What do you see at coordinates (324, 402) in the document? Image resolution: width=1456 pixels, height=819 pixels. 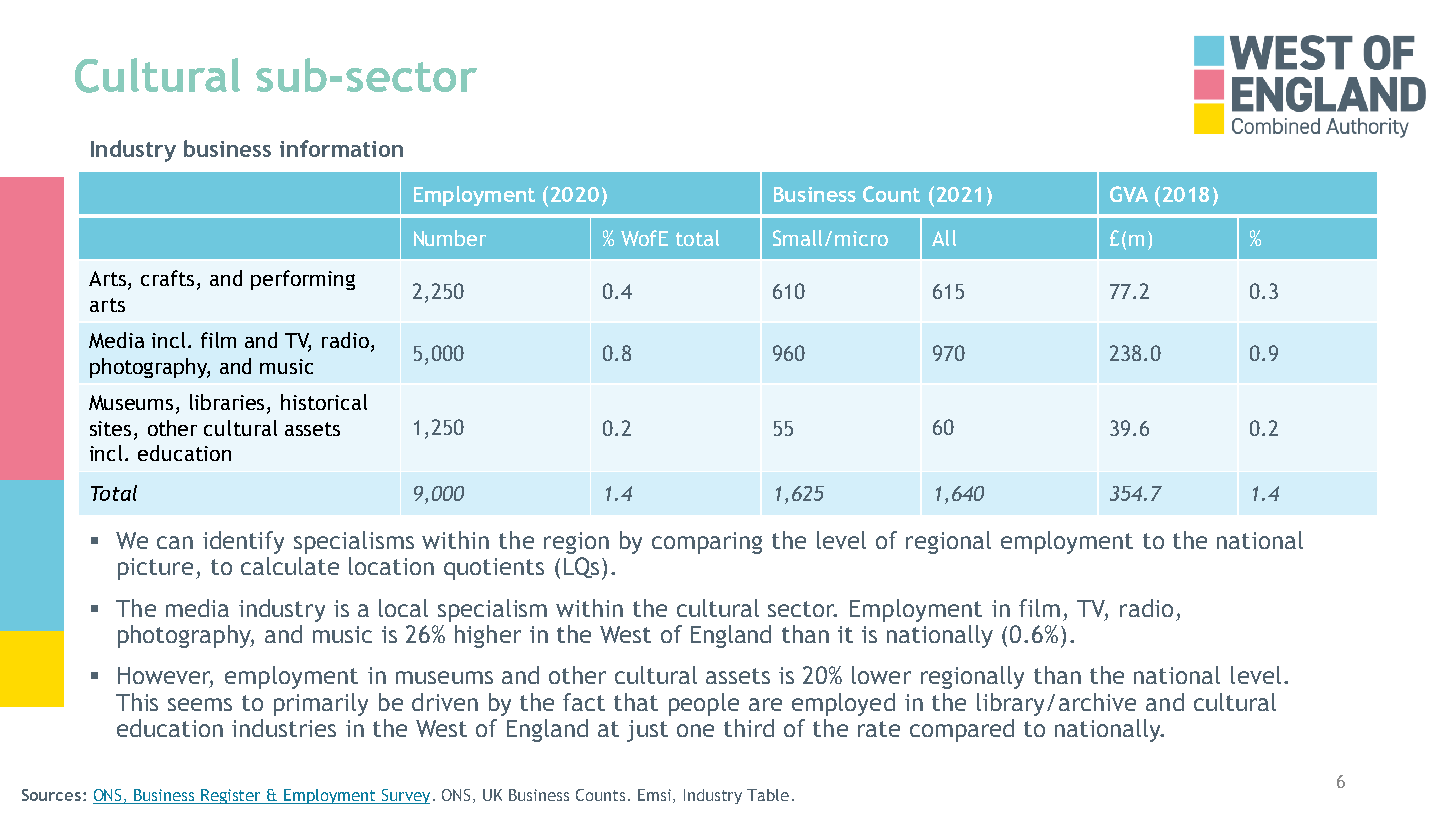 I see `historical` at bounding box center [324, 402].
